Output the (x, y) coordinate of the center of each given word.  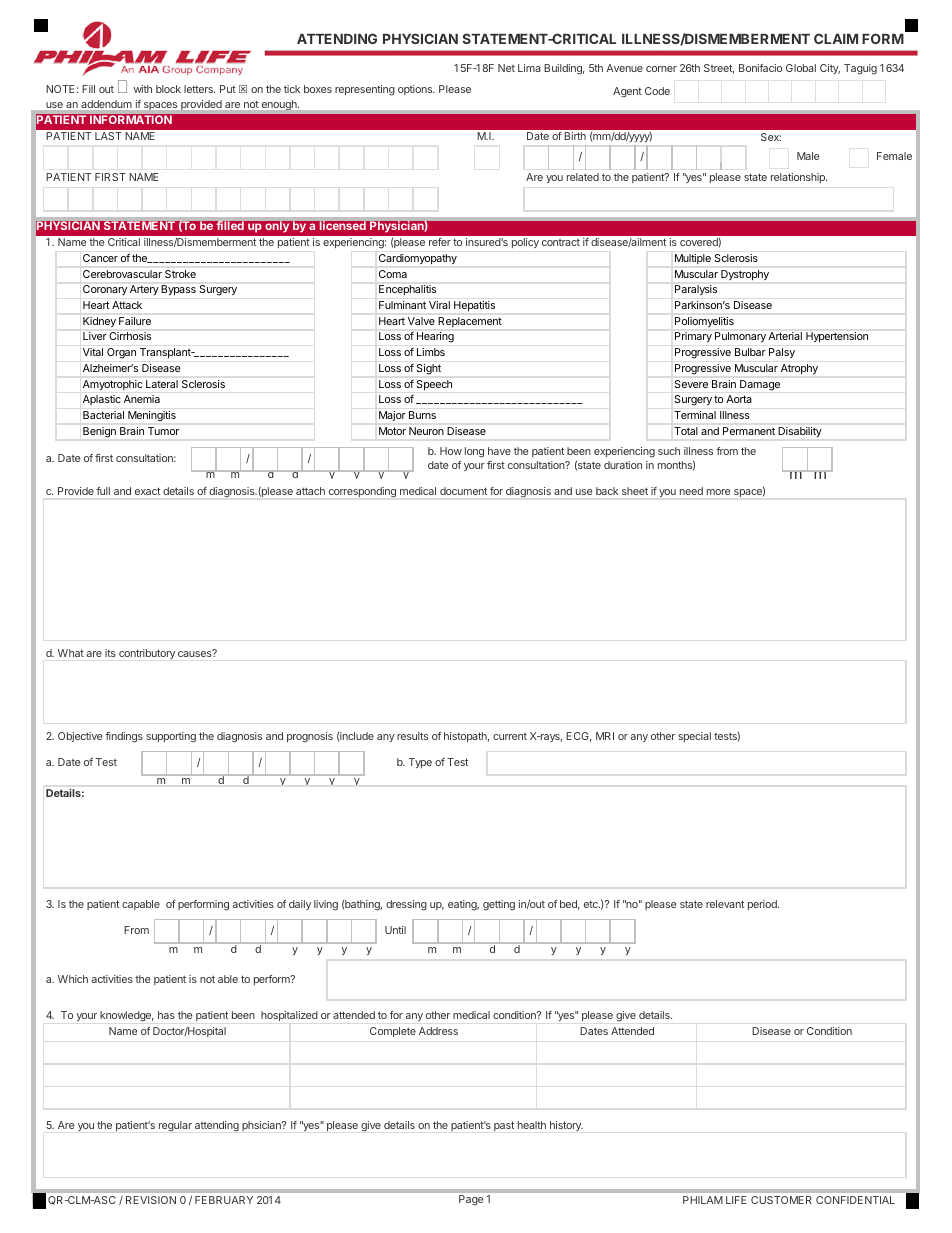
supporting (171, 737)
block (168, 89)
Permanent (749, 431)
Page (471, 1200)
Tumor (163, 431)
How (451, 451)
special (694, 737)
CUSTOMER (781, 1200)
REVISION (151, 1200)
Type (420, 763)
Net (506, 68)
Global (801, 68)
